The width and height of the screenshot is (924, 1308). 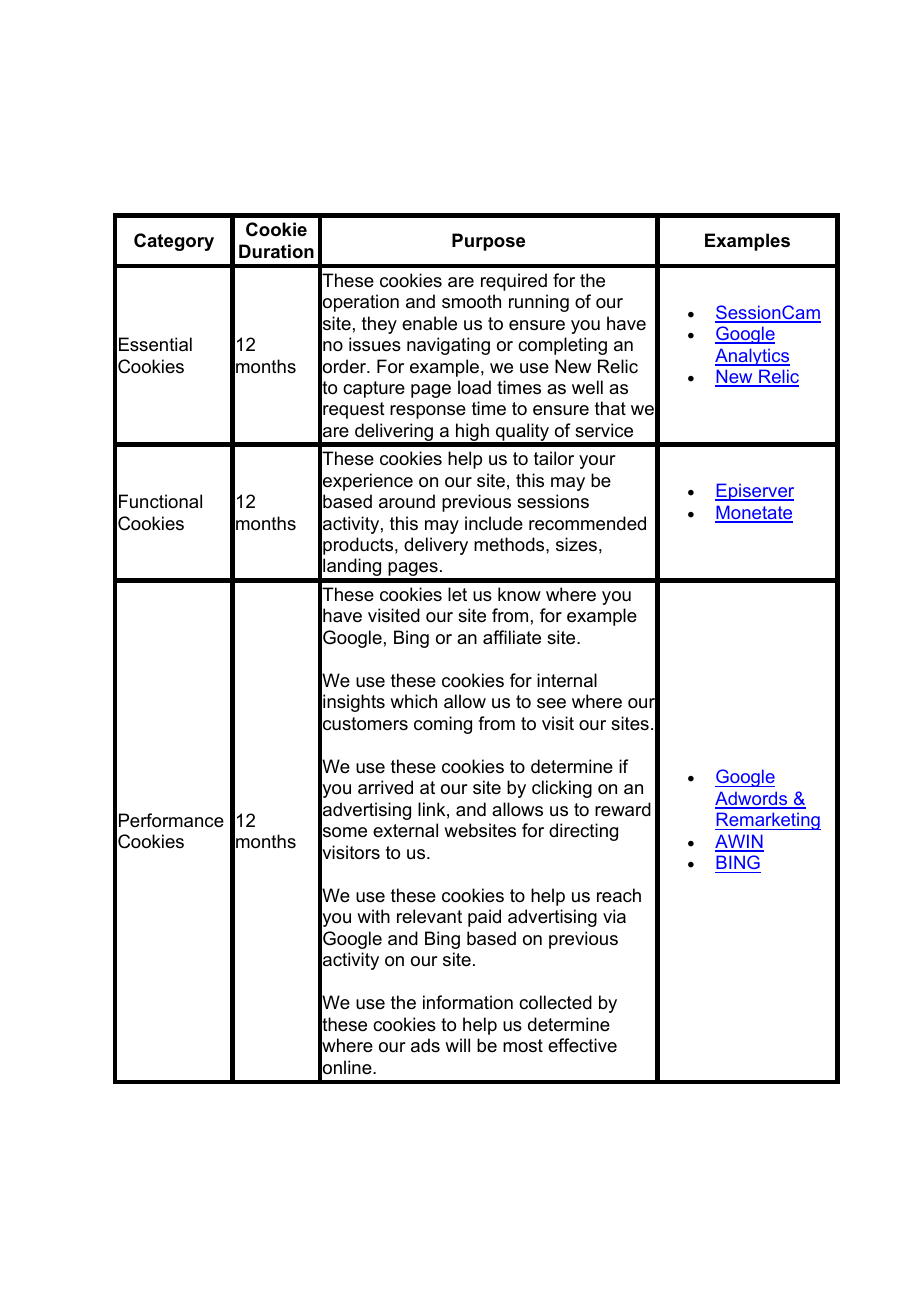 I want to click on coming, so click(x=443, y=725).
